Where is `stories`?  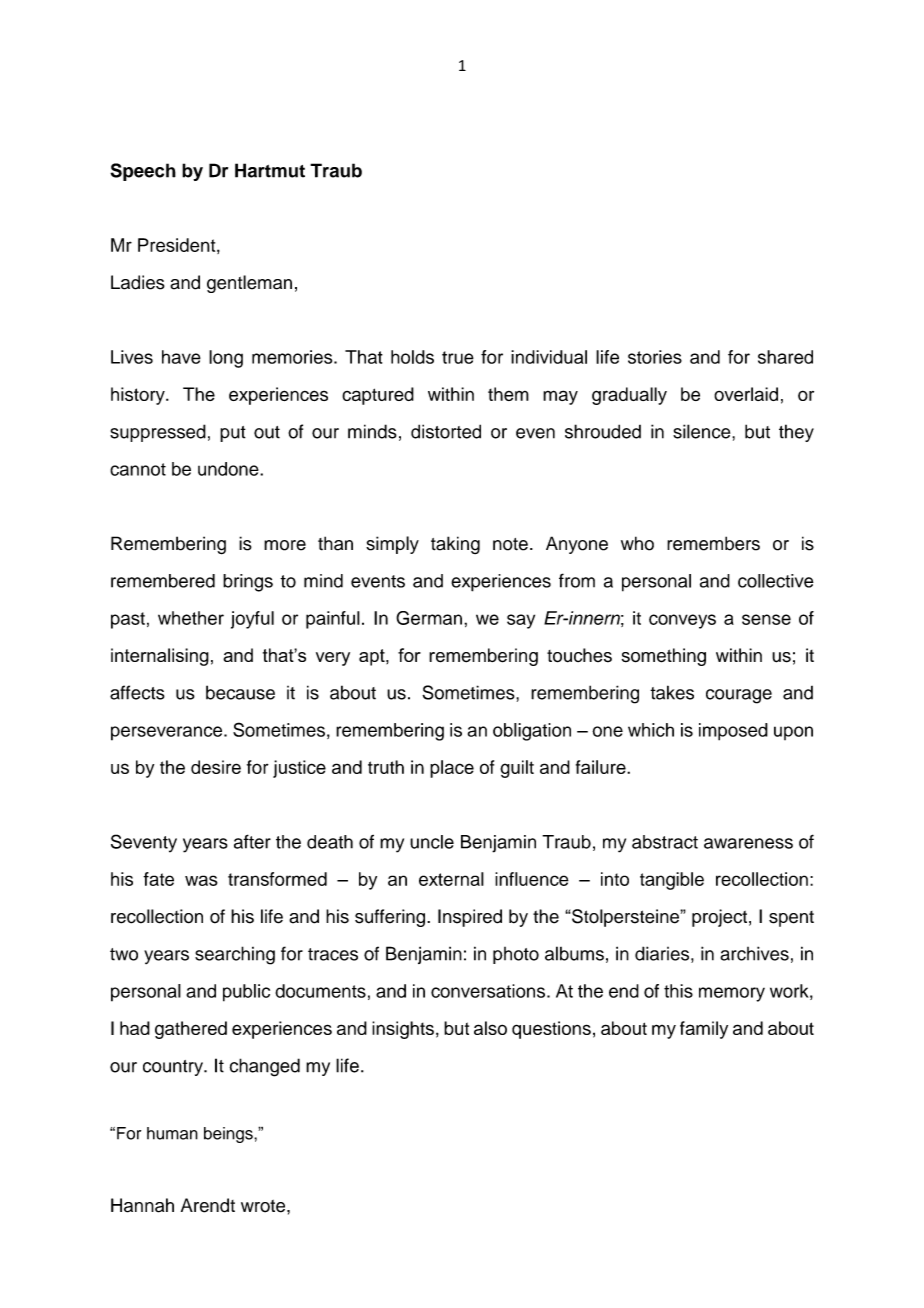 stories is located at coordinates (655, 357).
